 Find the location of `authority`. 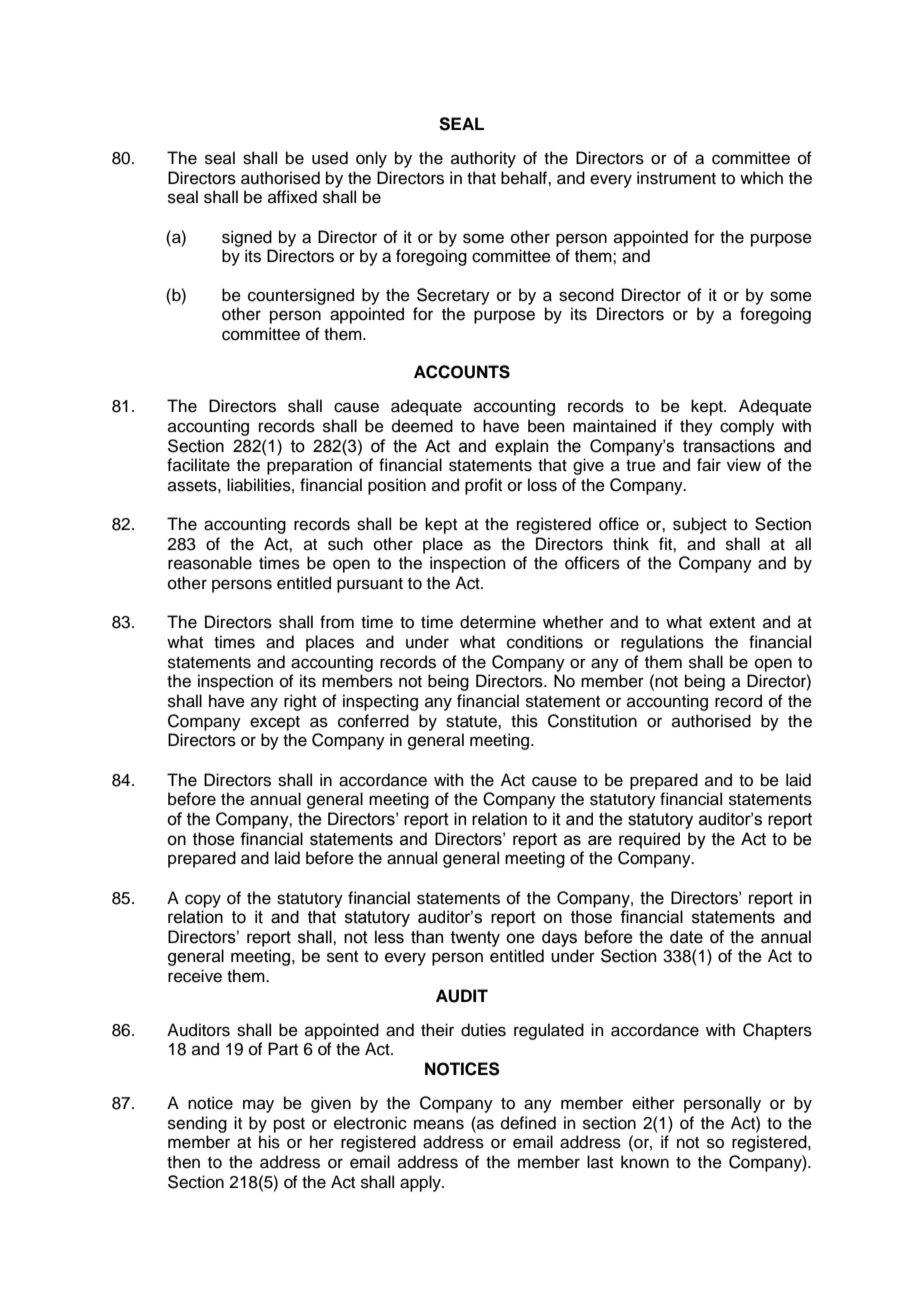

authority is located at coordinates (483, 159).
